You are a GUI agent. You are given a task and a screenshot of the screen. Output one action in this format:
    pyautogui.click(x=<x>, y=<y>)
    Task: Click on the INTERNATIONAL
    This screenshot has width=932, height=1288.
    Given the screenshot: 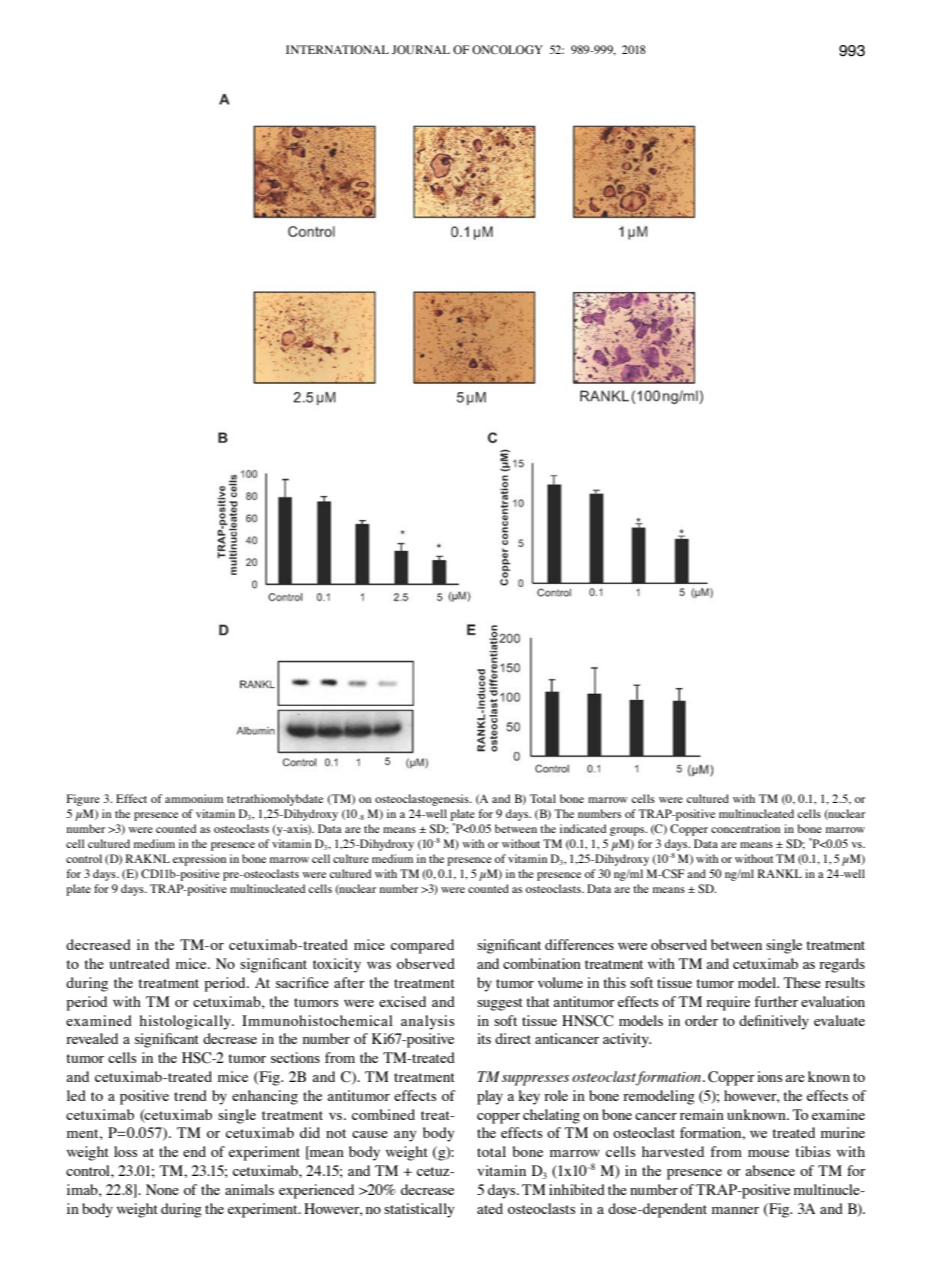 What is the action you would take?
    pyautogui.click(x=337, y=50)
